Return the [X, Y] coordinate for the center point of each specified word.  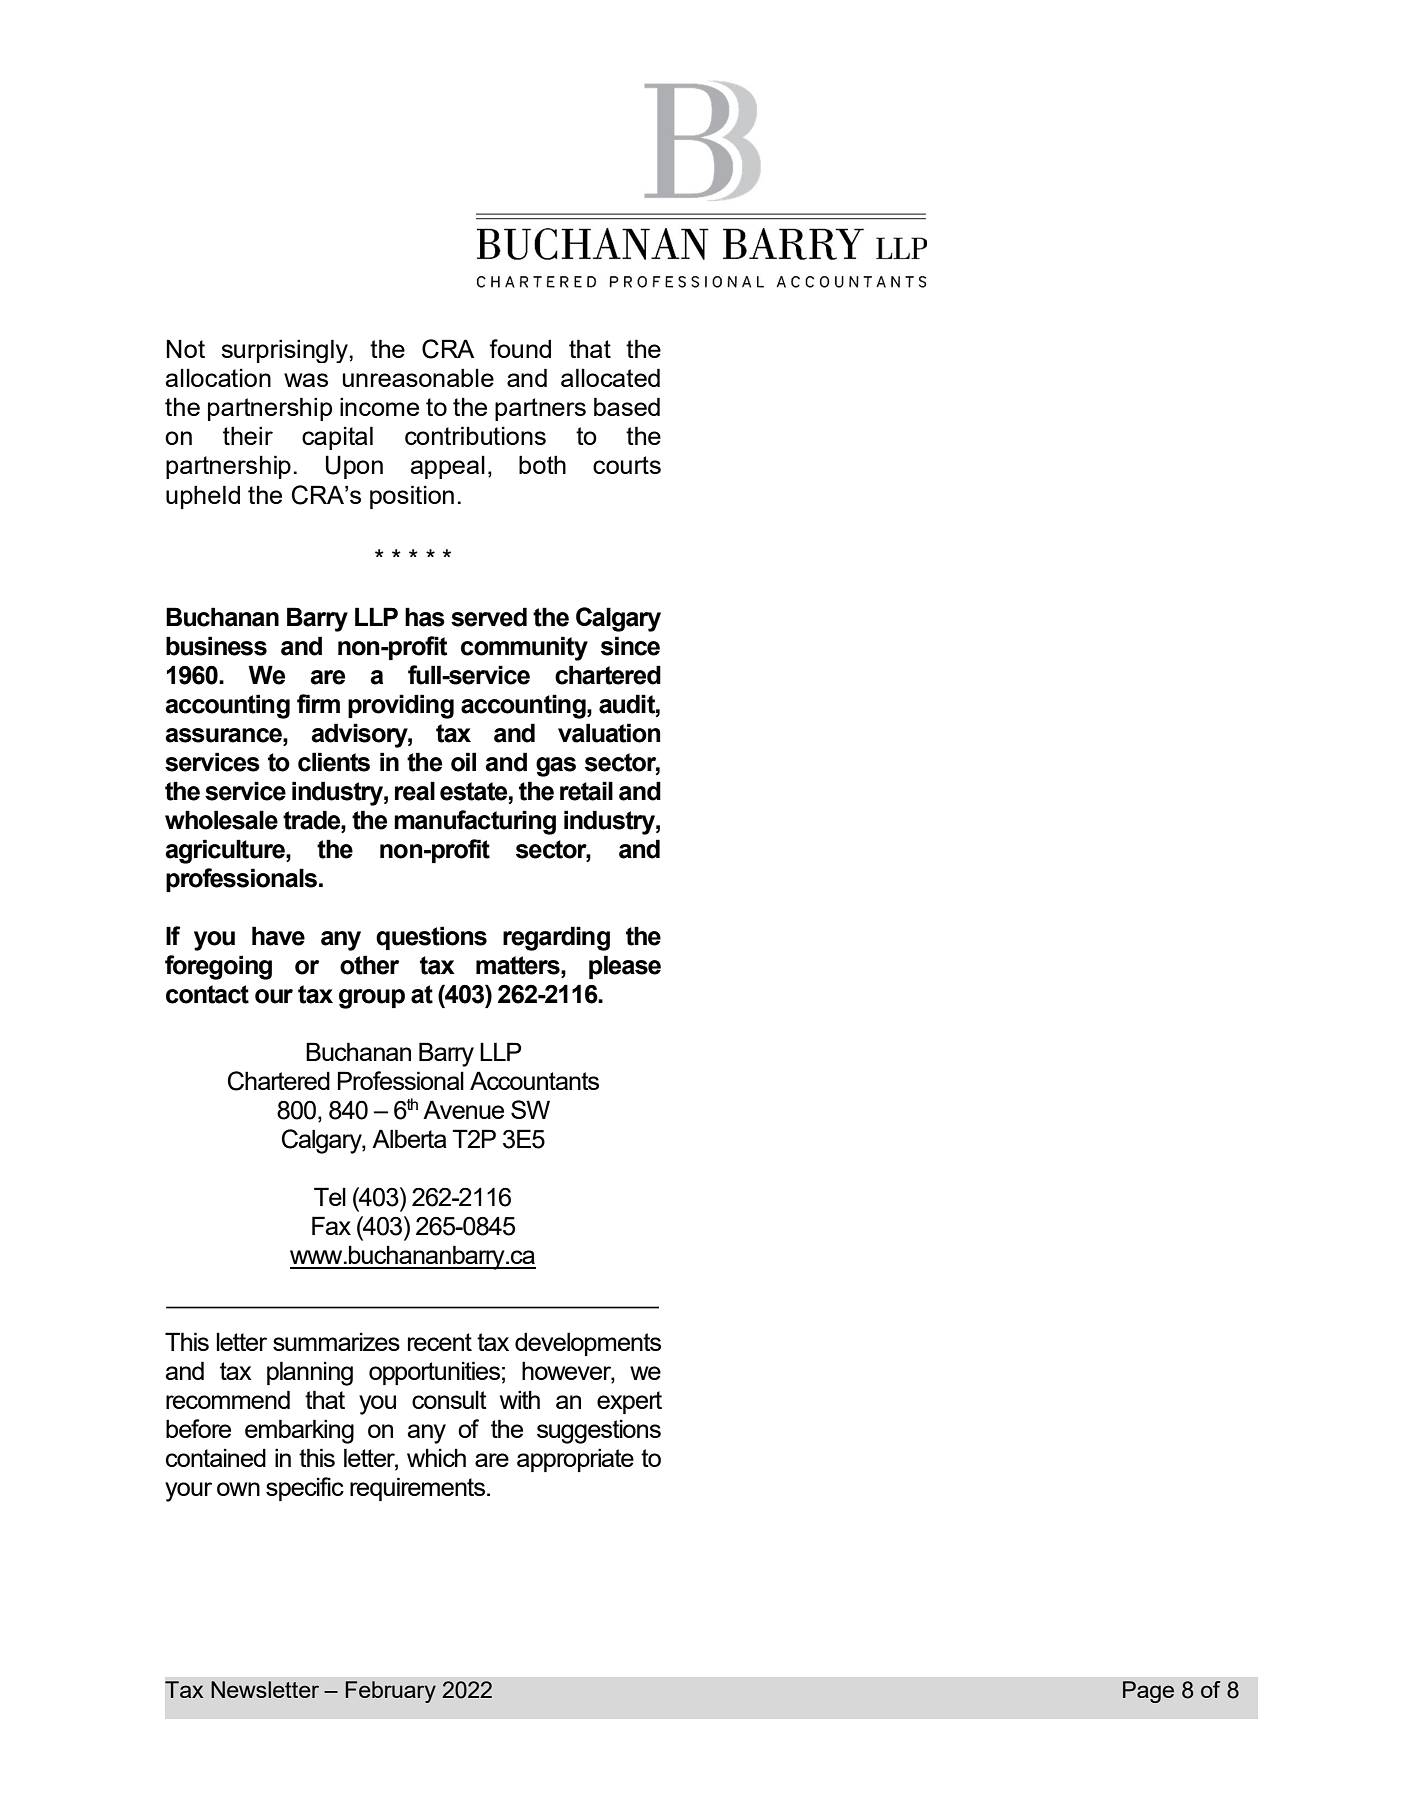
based [627, 406]
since [630, 646]
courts [627, 465]
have [278, 936]
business [216, 646]
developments [588, 1344]
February [390, 1692]
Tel [330, 1196]
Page [1148, 1692]
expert [629, 1402]
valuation [609, 733]
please [625, 967]
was [306, 380]
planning [310, 1373]
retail [586, 791]
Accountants [534, 1080]
